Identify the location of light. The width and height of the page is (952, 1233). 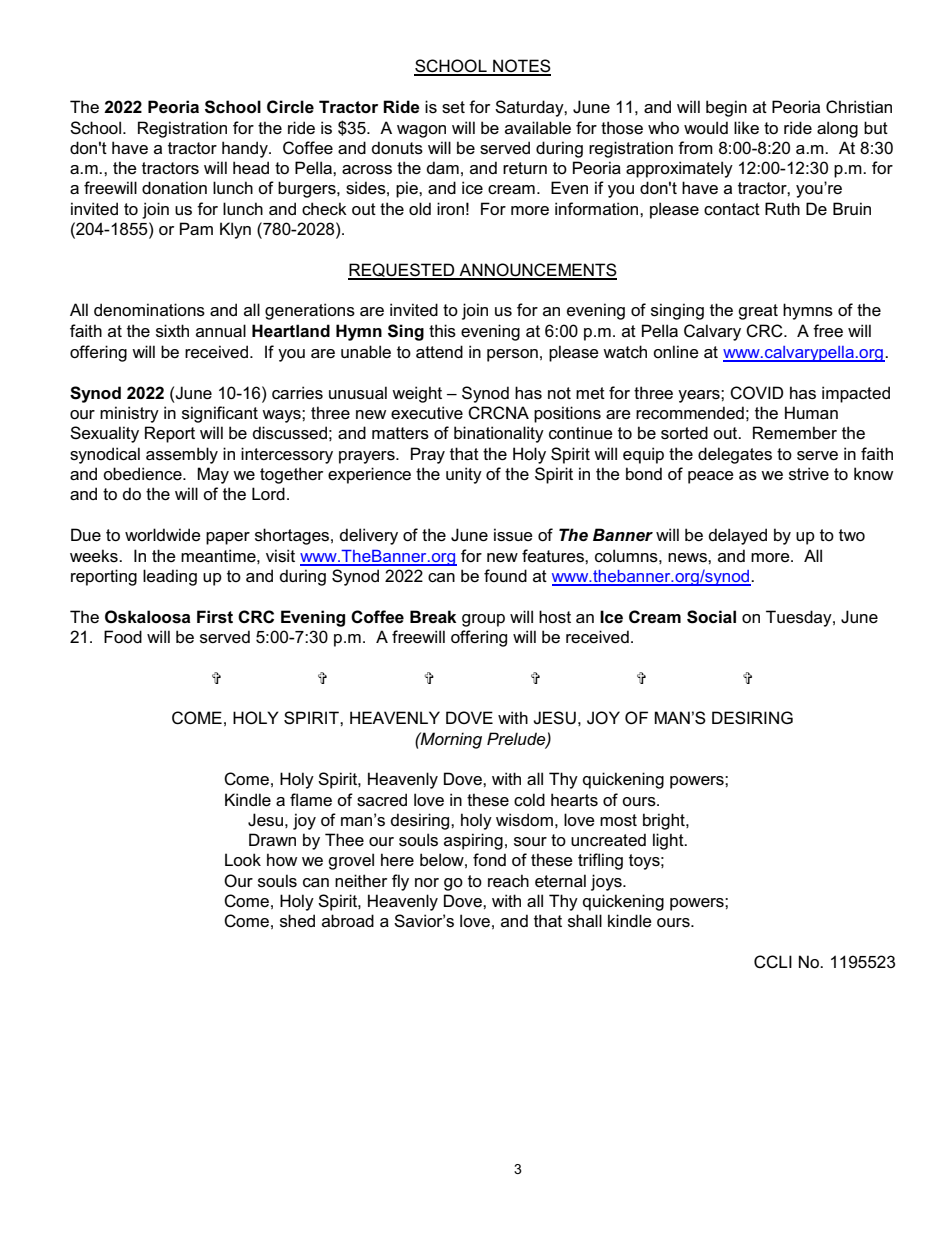
(669, 841).
